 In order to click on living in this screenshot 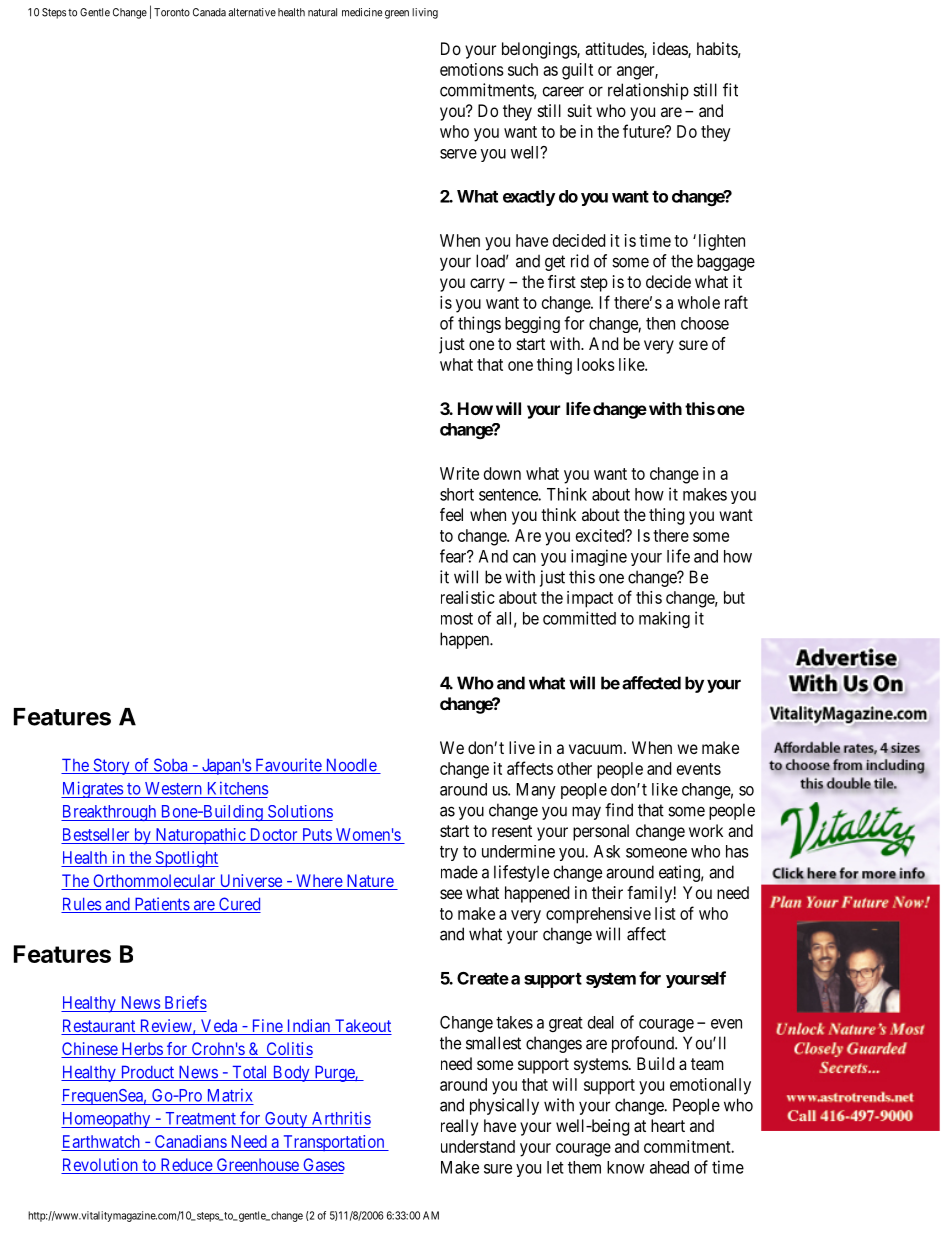, I will do `click(425, 13)`.
